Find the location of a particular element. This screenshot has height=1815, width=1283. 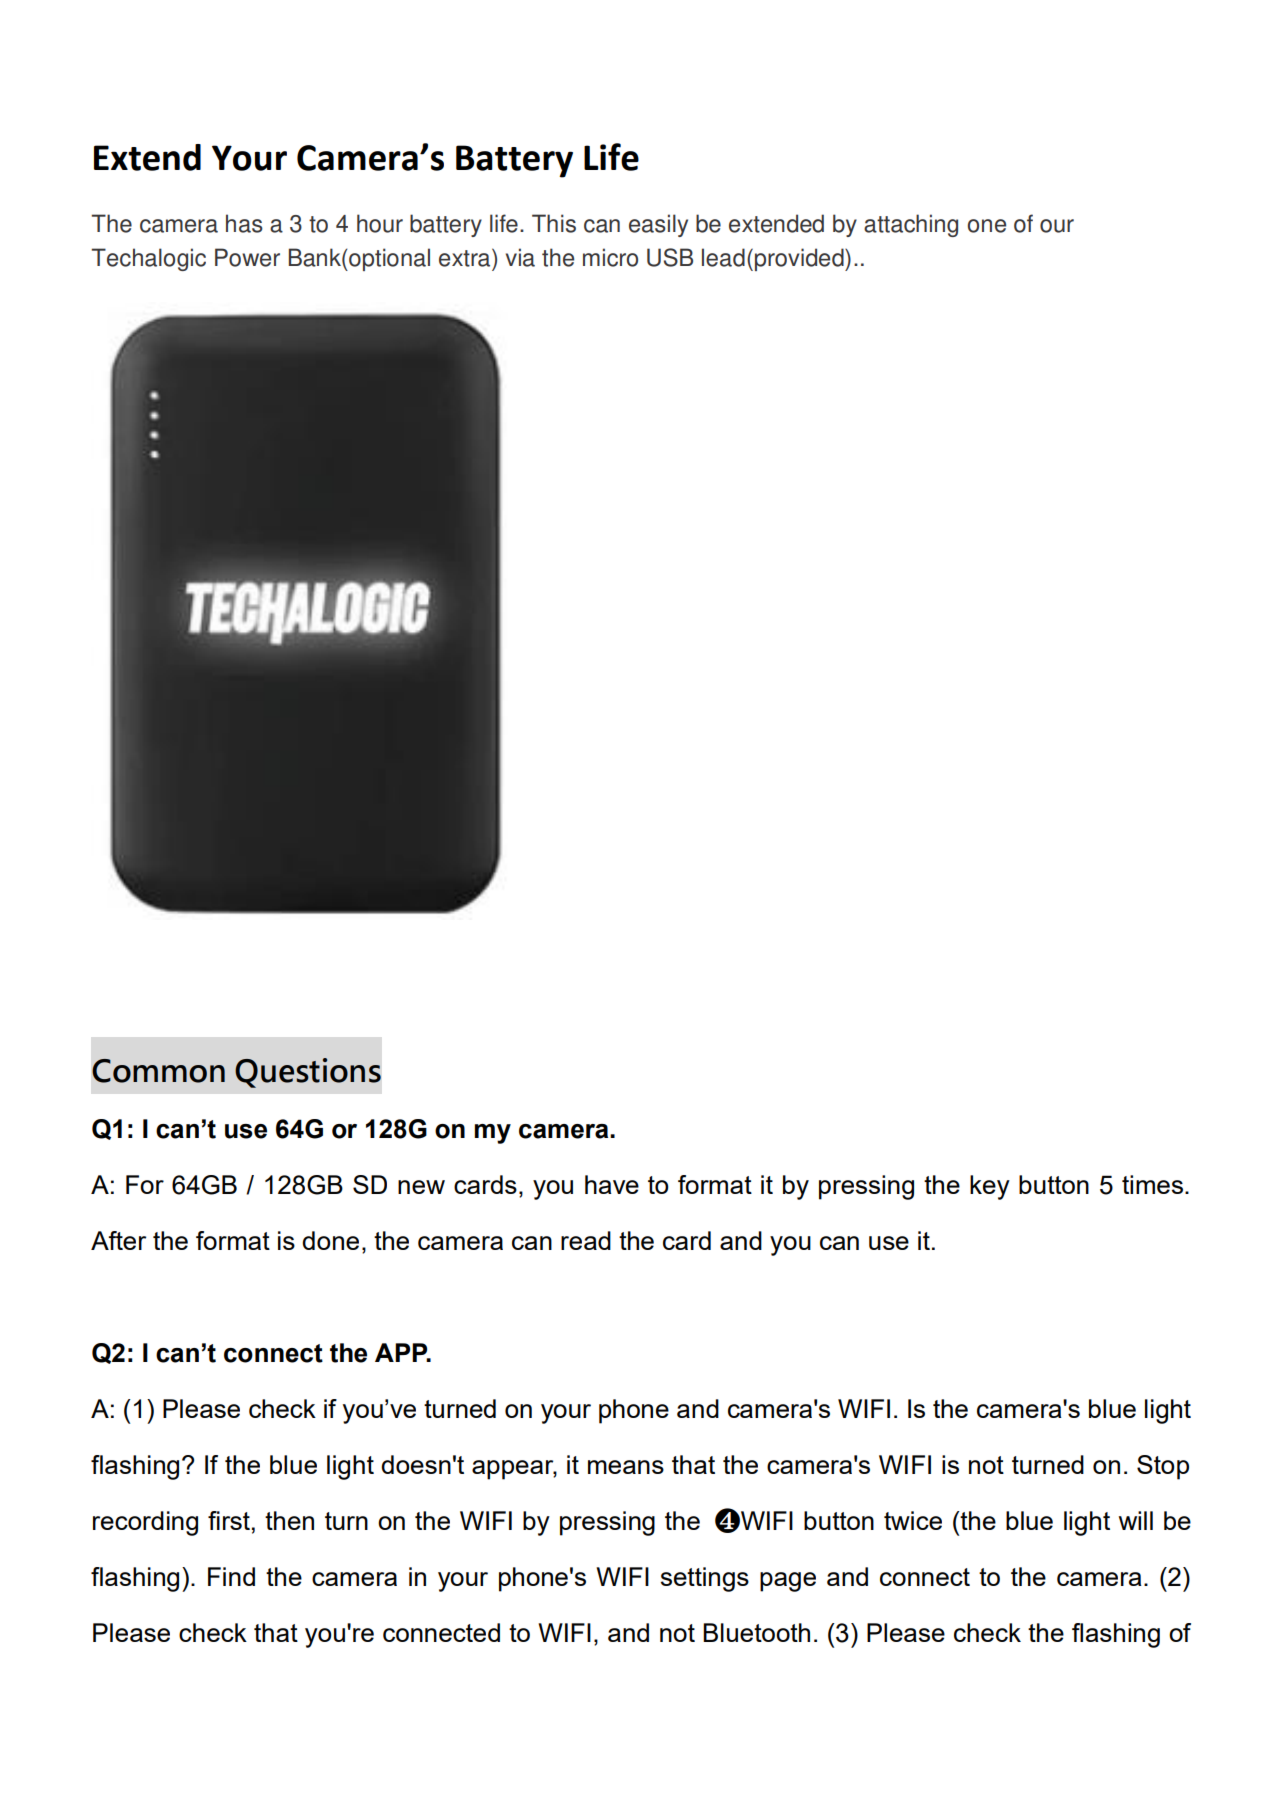

attaching is located at coordinates (911, 225).
